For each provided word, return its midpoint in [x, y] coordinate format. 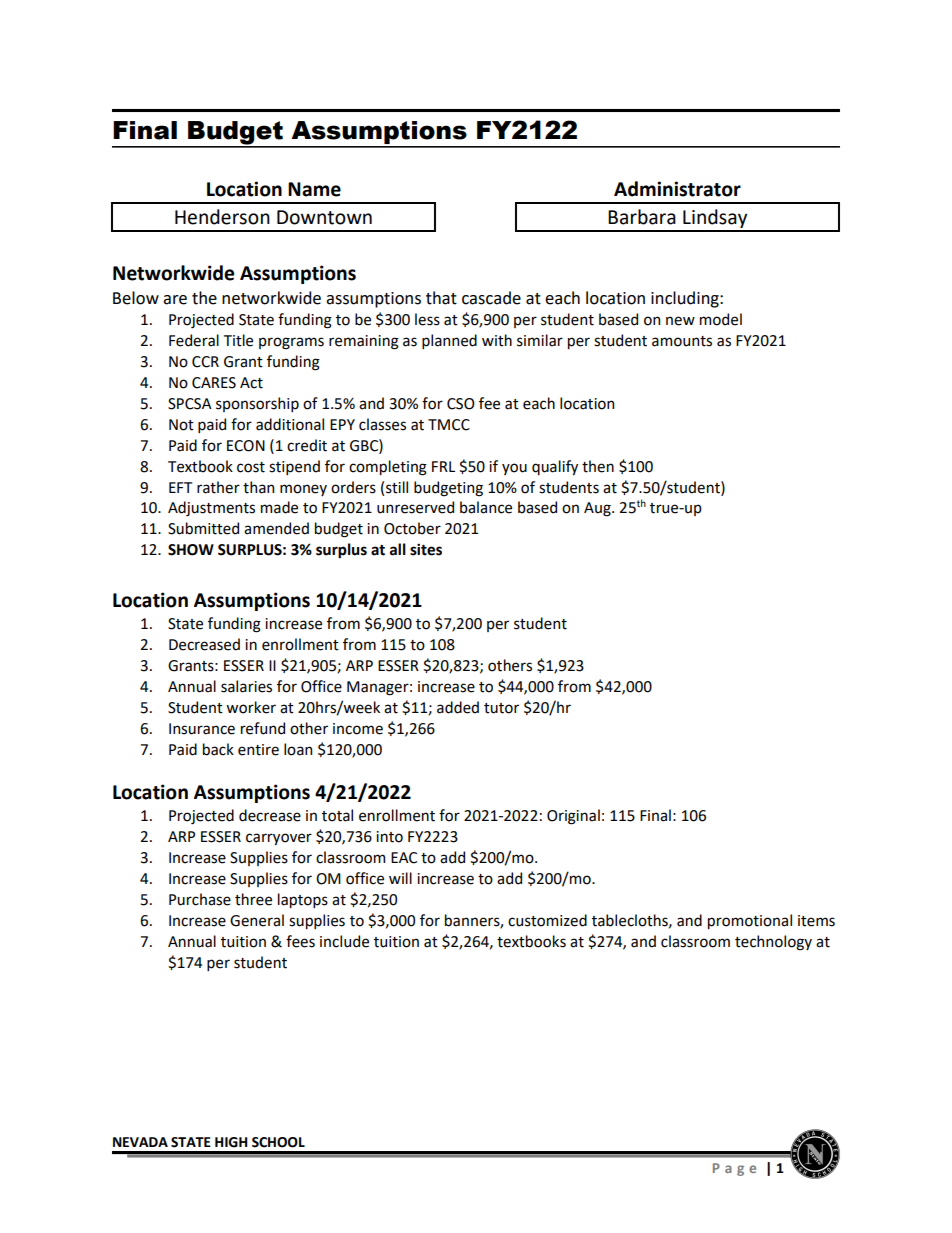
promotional [750, 921]
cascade [491, 298]
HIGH [231, 1142]
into [389, 837]
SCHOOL [278, 1142]
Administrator [677, 189]
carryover [279, 839]
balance [486, 507]
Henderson [222, 217]
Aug [598, 509]
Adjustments [211, 508]
